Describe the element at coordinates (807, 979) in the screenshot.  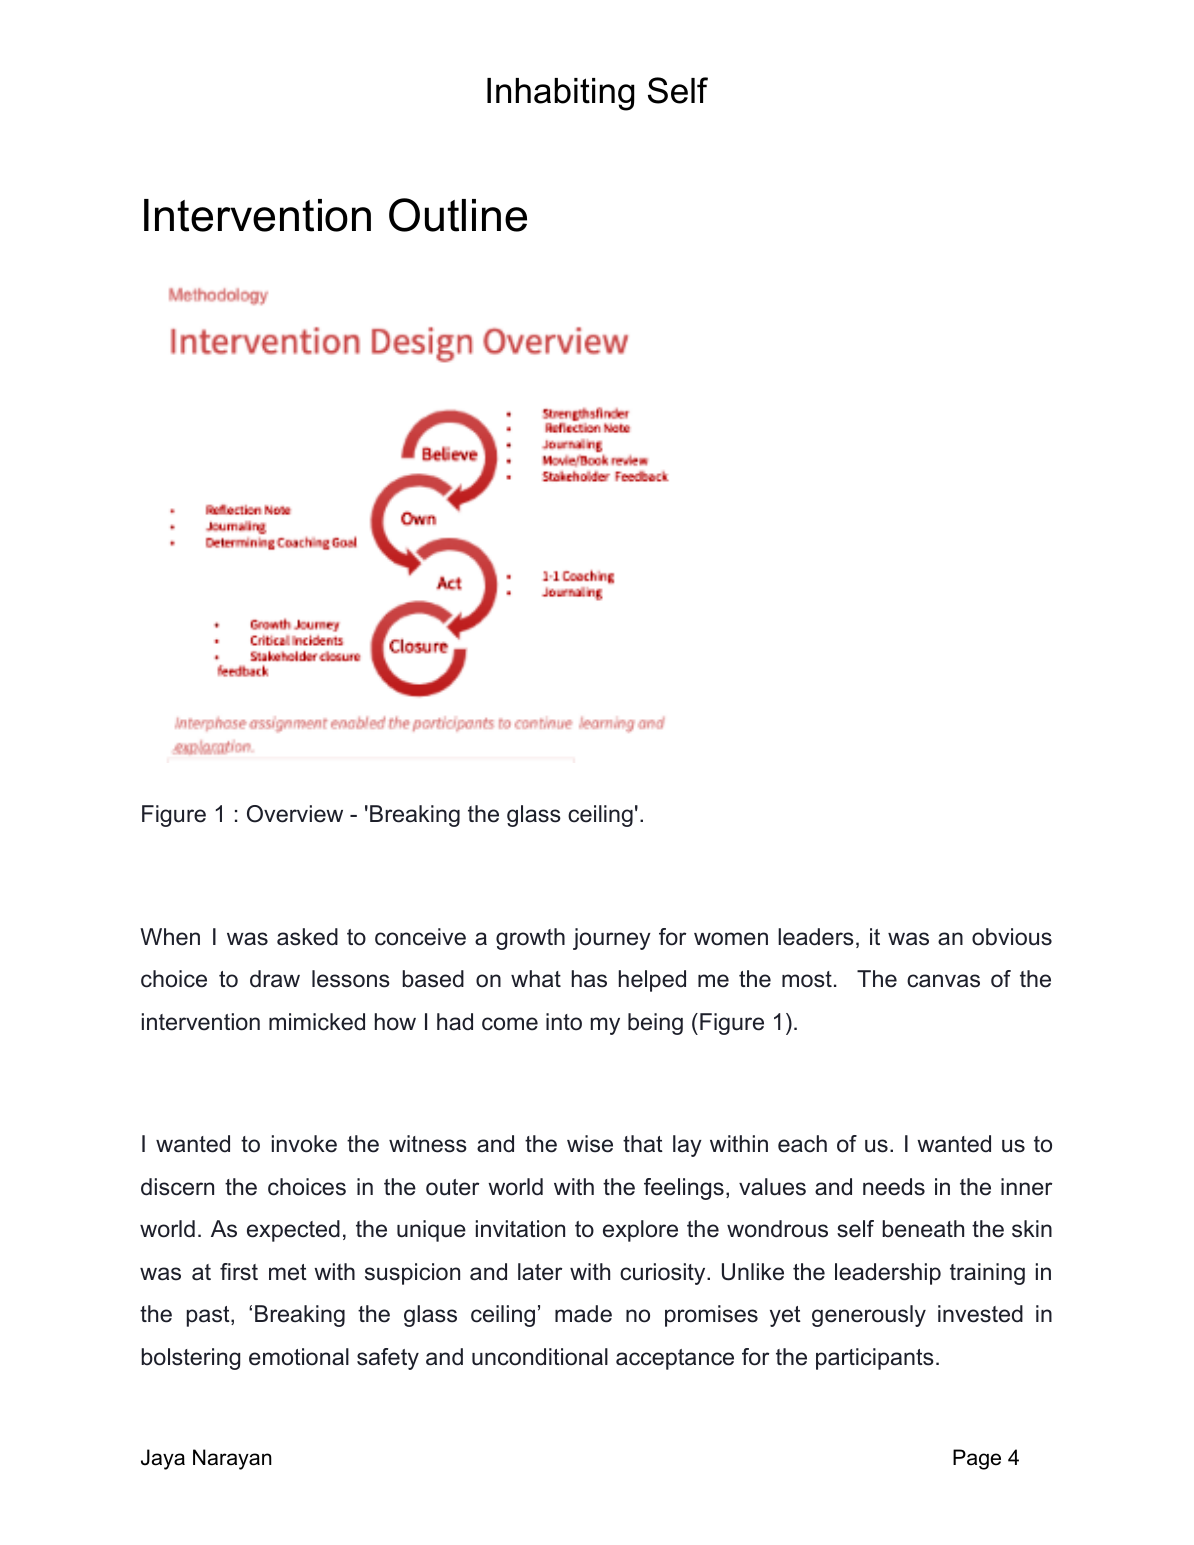
I see `most` at that location.
